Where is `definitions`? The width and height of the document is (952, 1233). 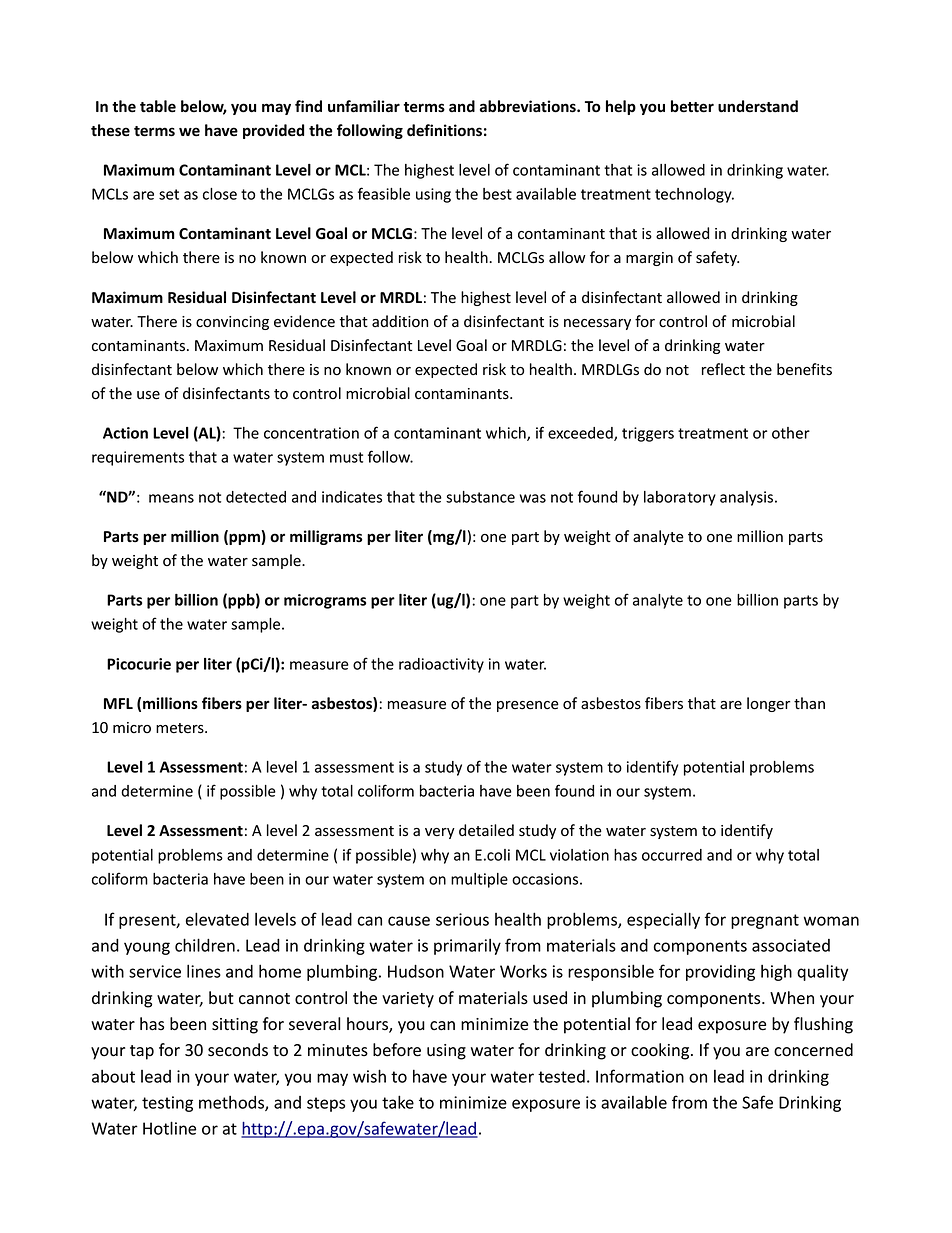 definitions is located at coordinates (444, 130).
